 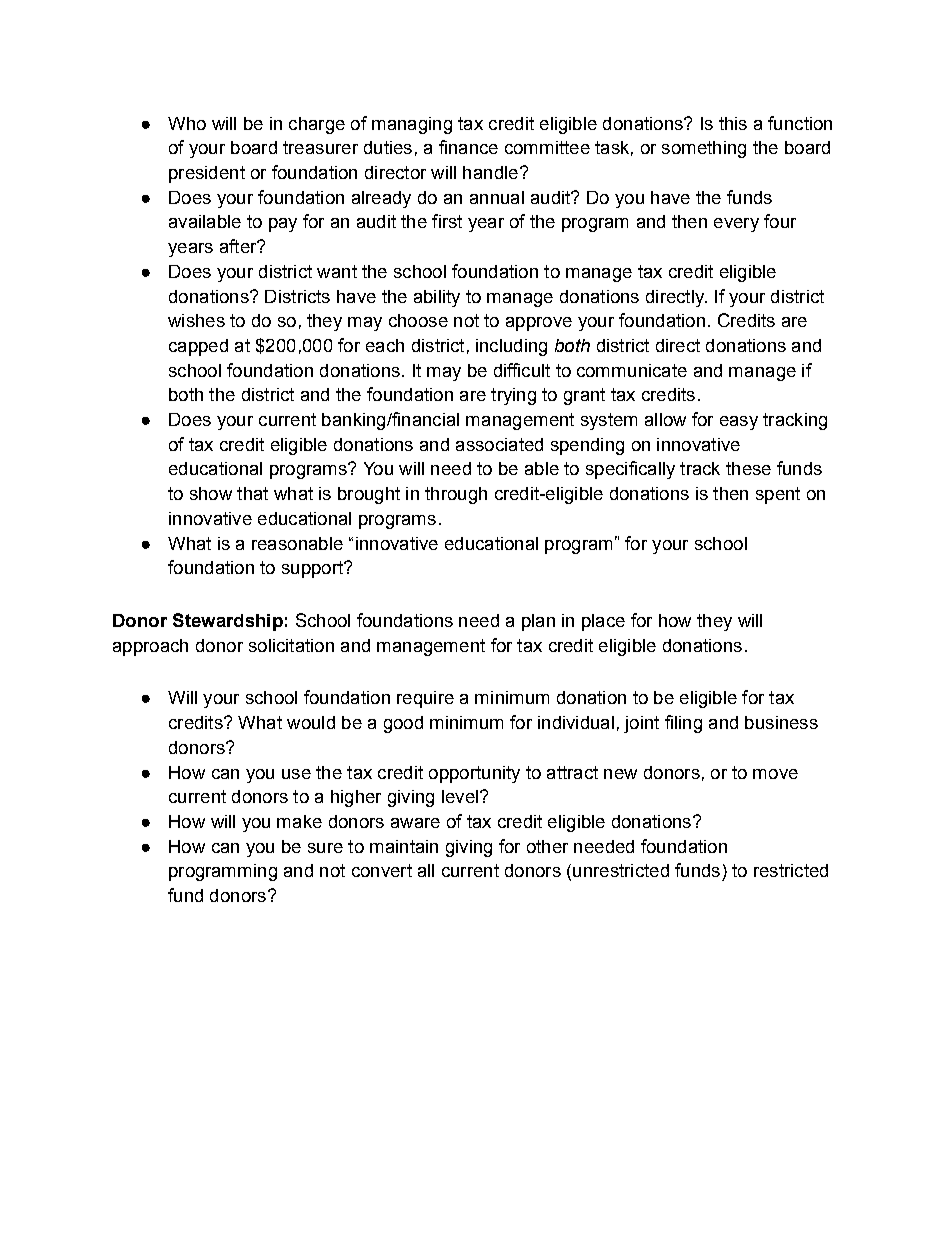 I want to click on show, so click(x=211, y=493).
